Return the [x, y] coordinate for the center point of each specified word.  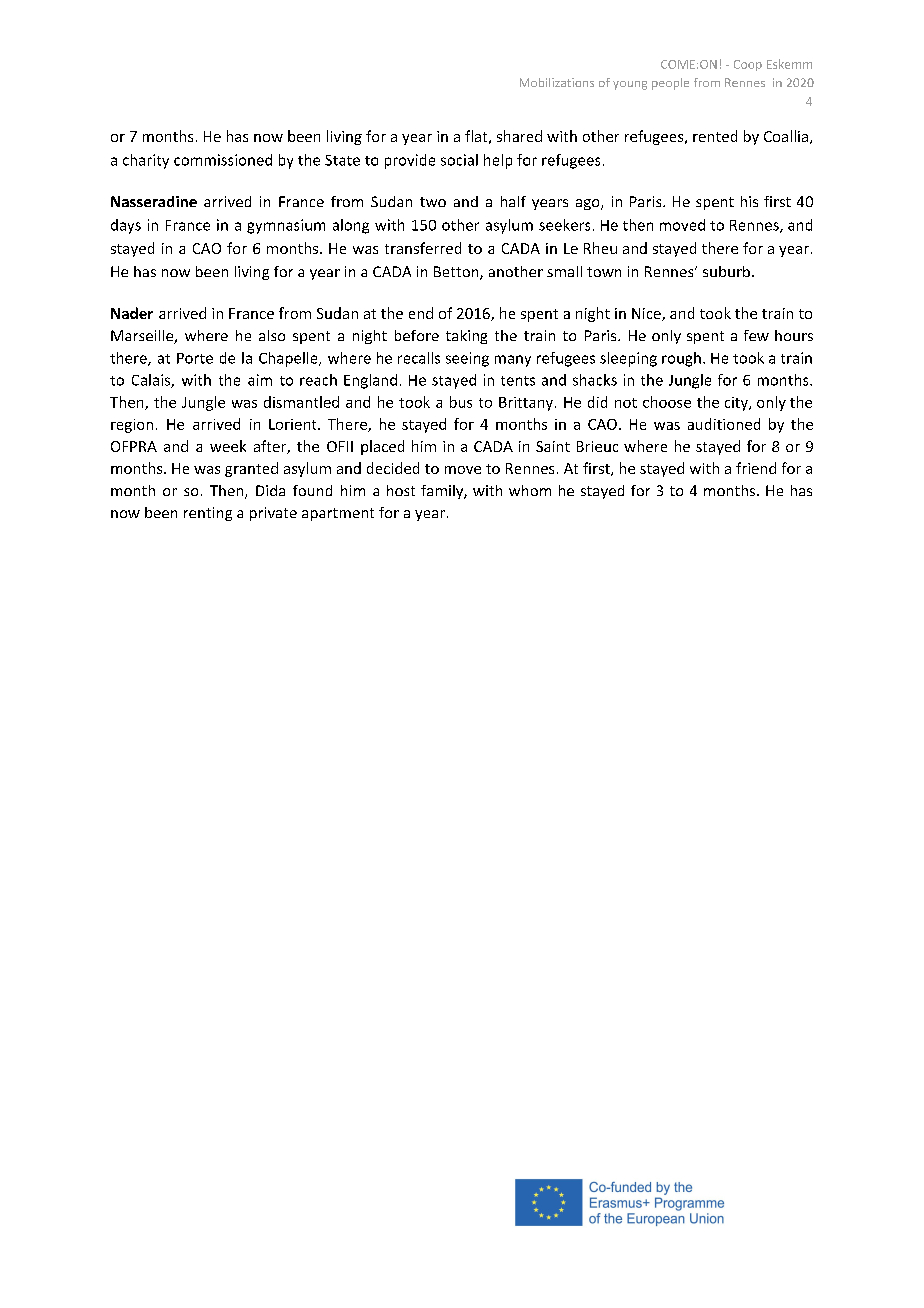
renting [208, 514]
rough [681, 359]
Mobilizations [557, 82]
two [433, 202]
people [670, 84]
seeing [467, 359]
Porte [195, 358]
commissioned [223, 160]
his [749, 201]
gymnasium [286, 226]
